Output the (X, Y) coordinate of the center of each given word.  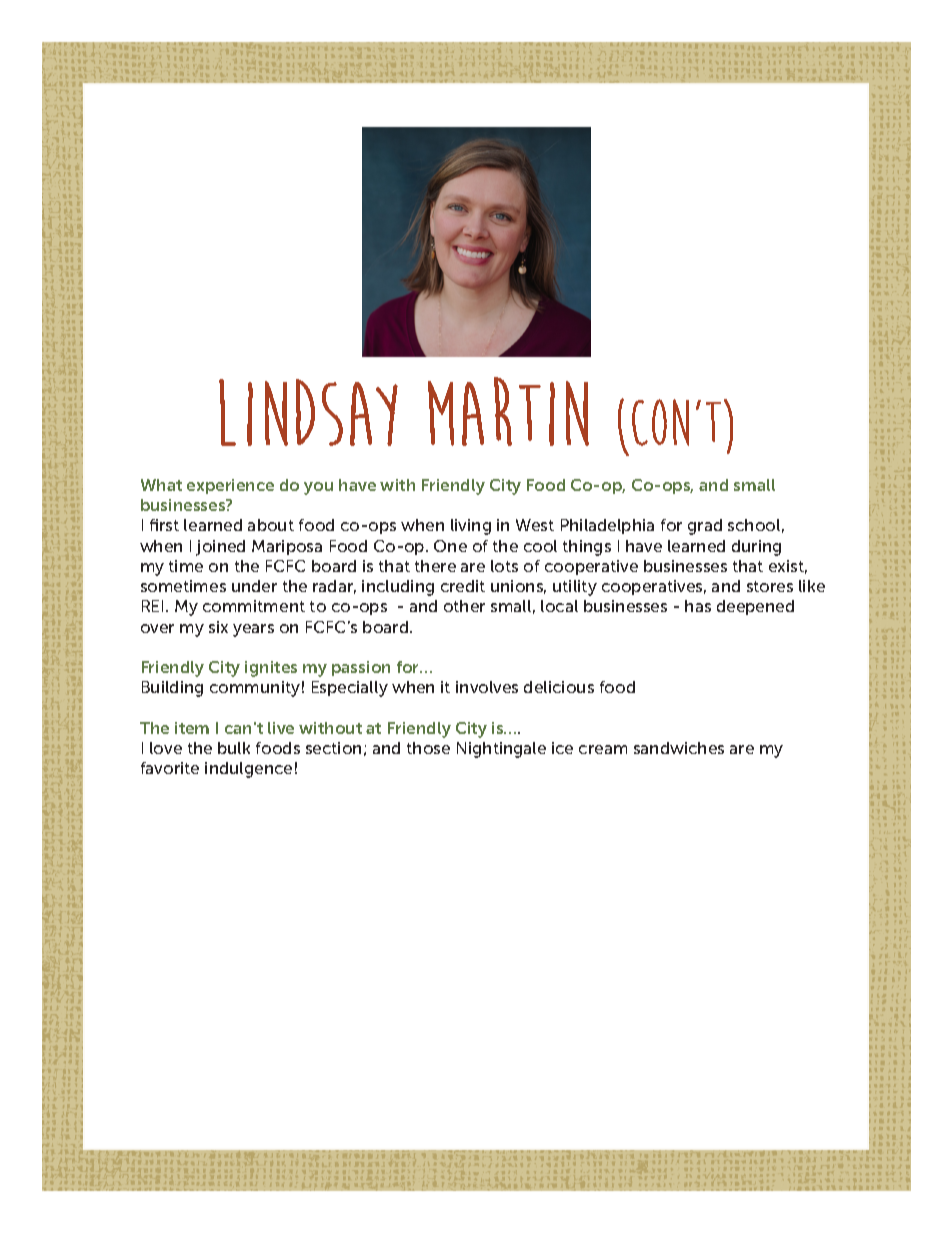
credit (463, 586)
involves (487, 687)
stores (770, 586)
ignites (271, 669)
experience (230, 486)
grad (705, 527)
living (471, 527)
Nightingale (501, 750)
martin (508, 411)
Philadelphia (607, 526)
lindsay (308, 412)
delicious (559, 687)
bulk (234, 748)
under (254, 586)
